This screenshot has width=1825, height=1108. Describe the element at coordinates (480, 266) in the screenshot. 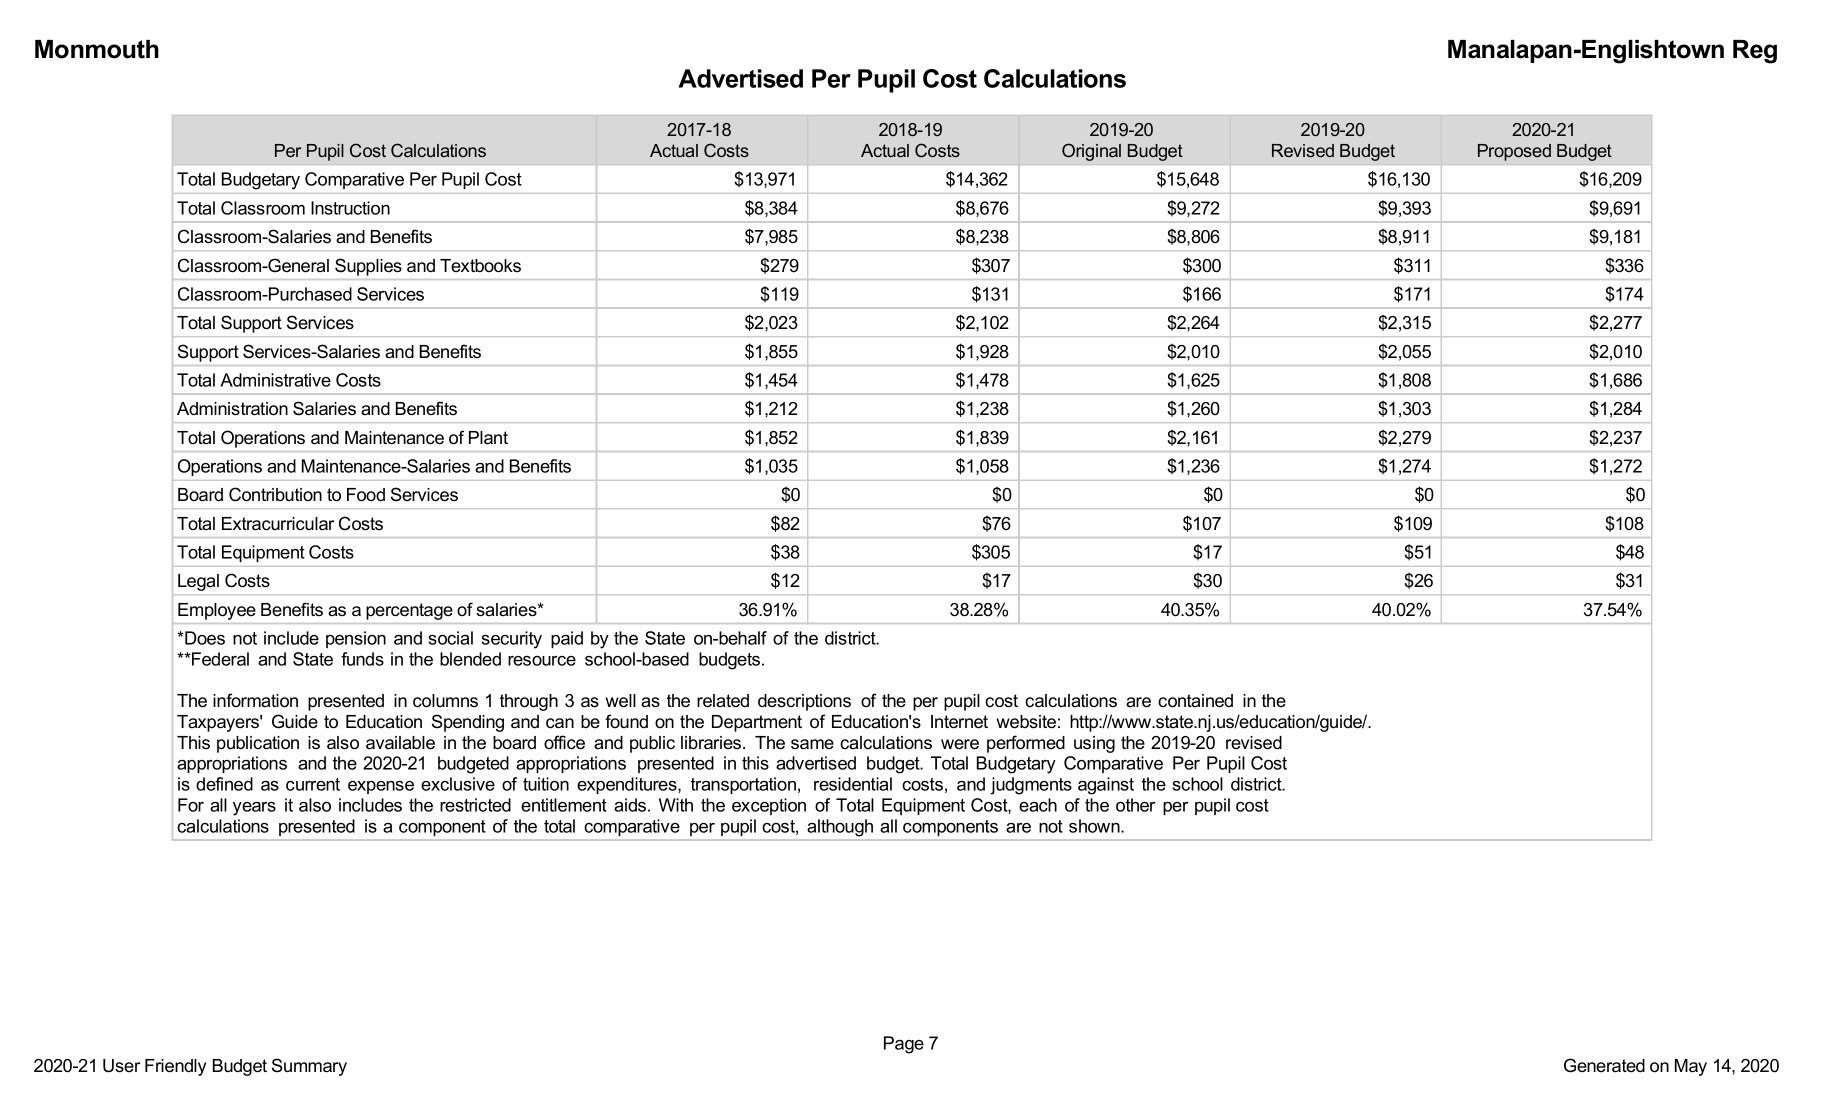

I see `Textbooks` at that location.
